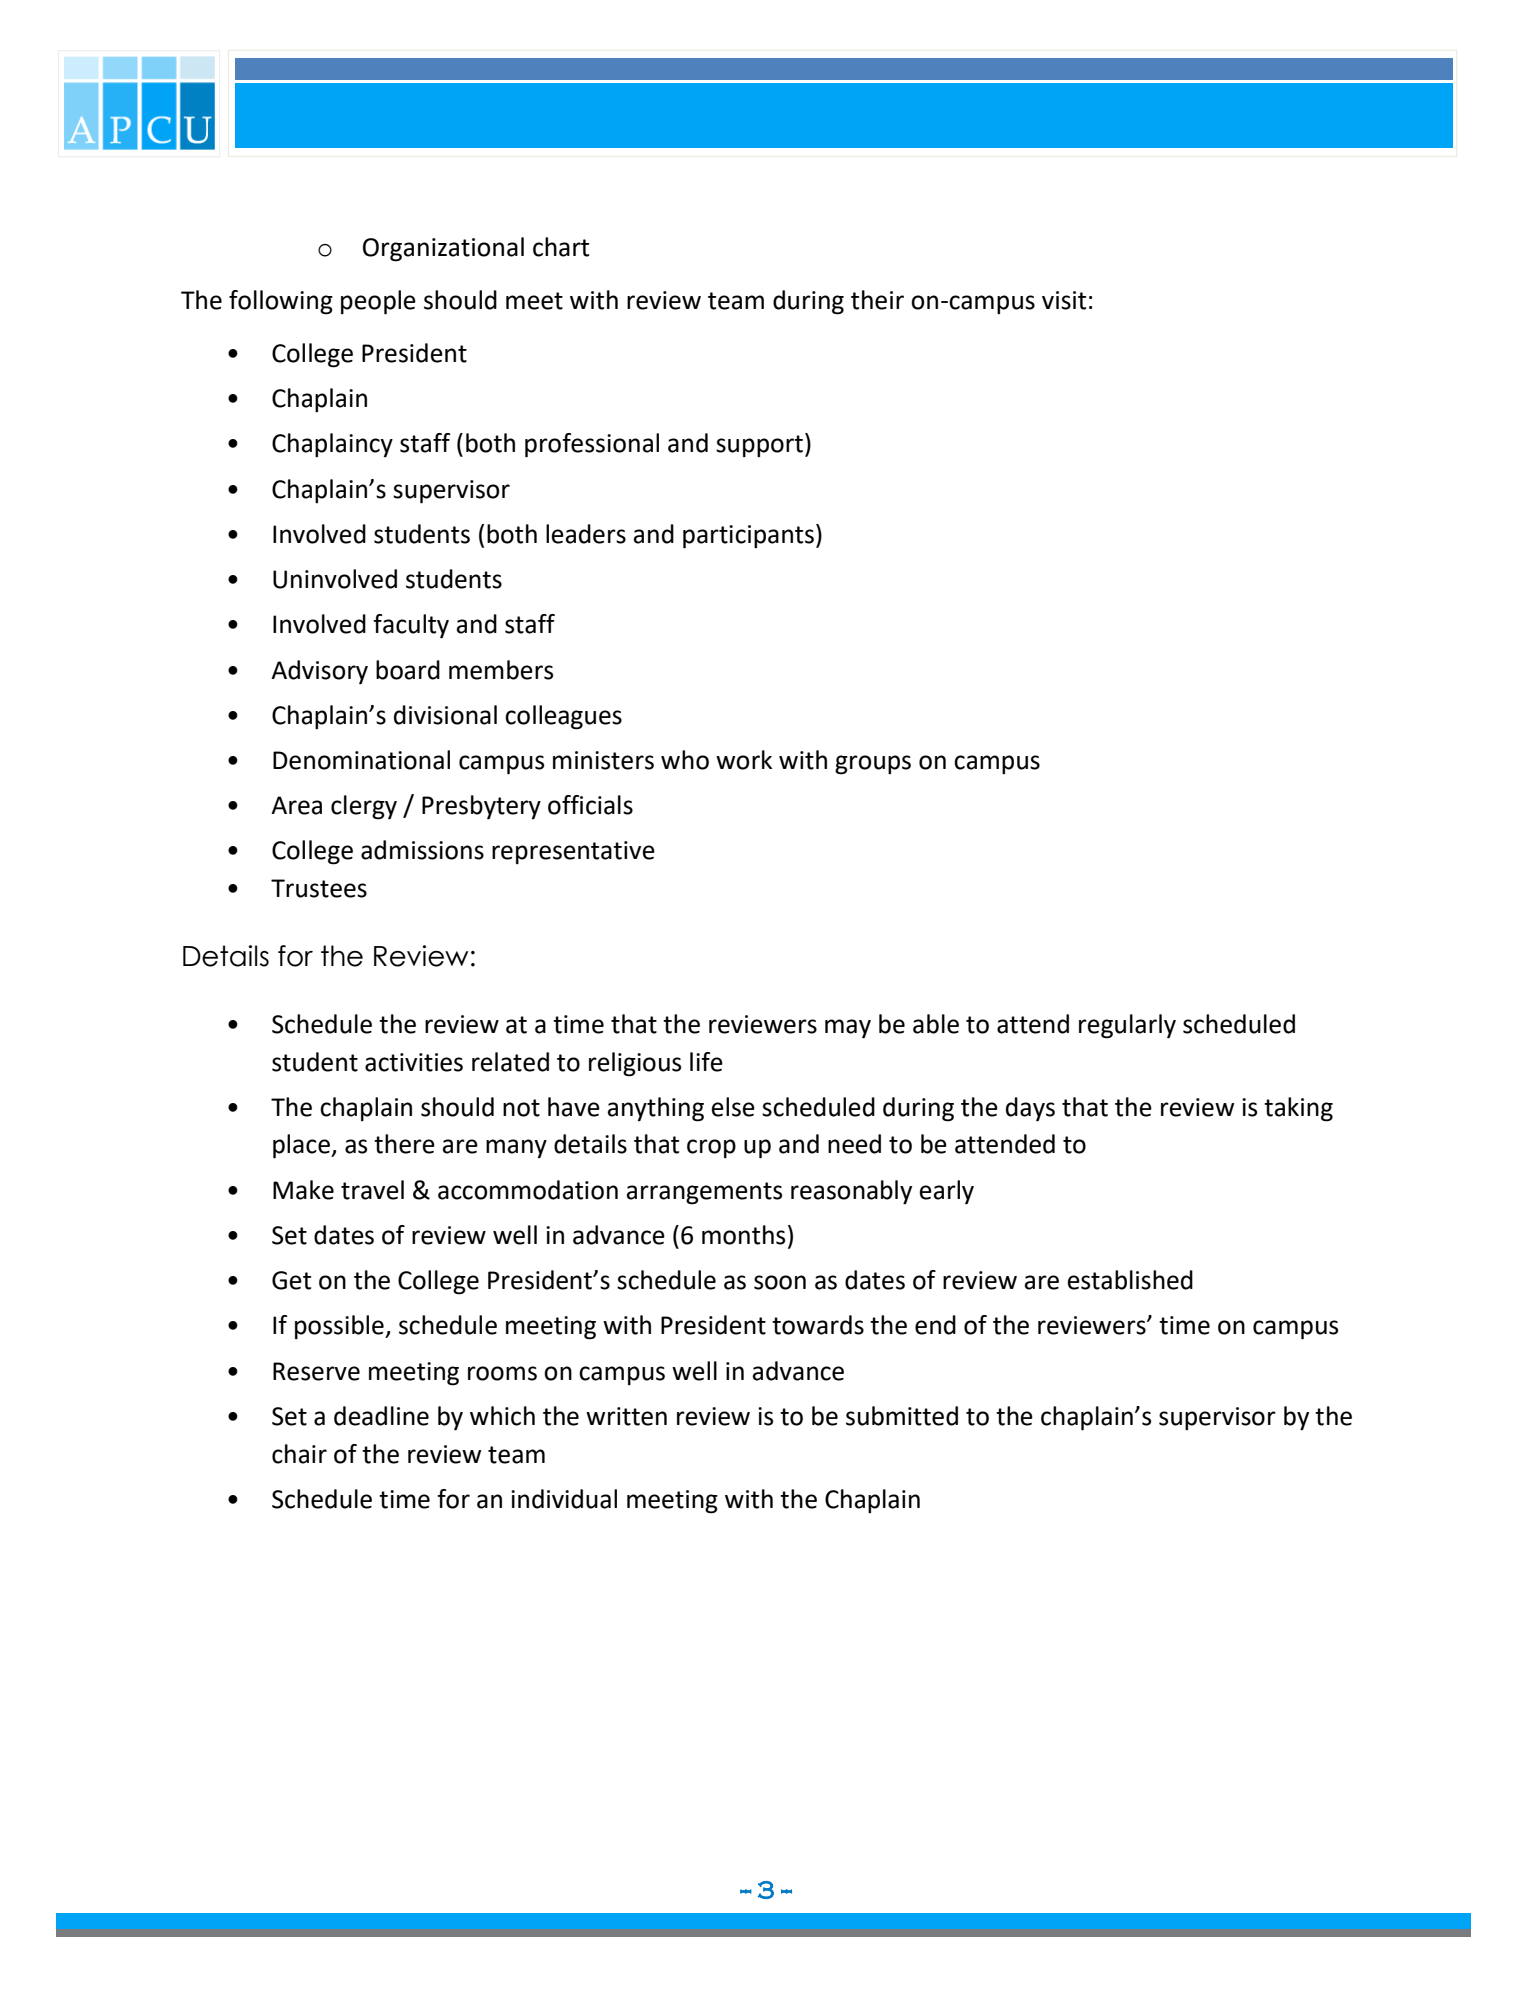 This image has height=1990, width=1538. I want to click on regularly, so click(1127, 1026).
